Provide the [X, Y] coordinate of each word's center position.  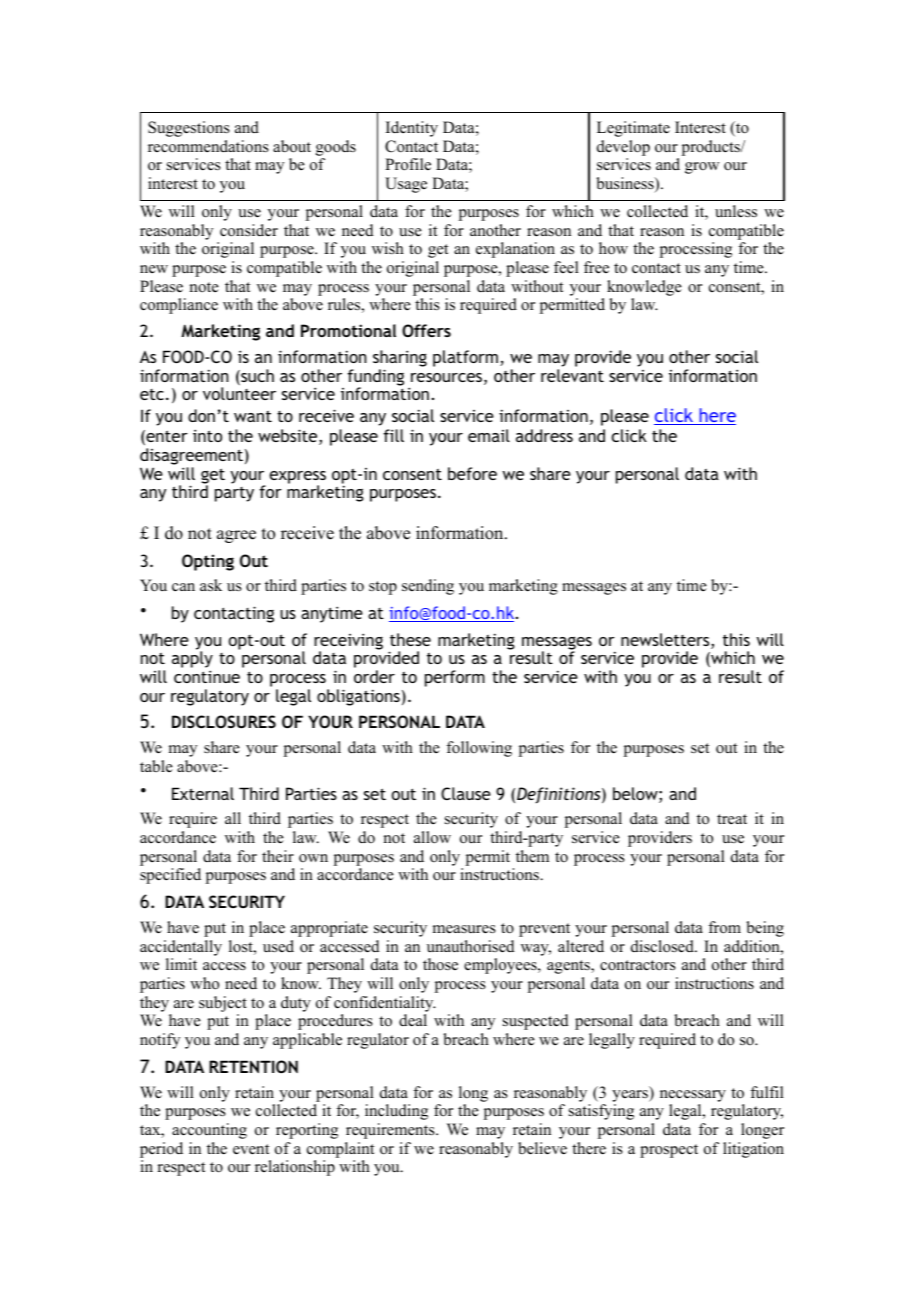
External [203, 793]
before [472, 473]
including [396, 1112]
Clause [466, 793]
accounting [209, 1131]
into [207, 435]
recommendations [208, 146]
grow [702, 168]
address [544, 435]
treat [732, 819]
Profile [408, 164]
